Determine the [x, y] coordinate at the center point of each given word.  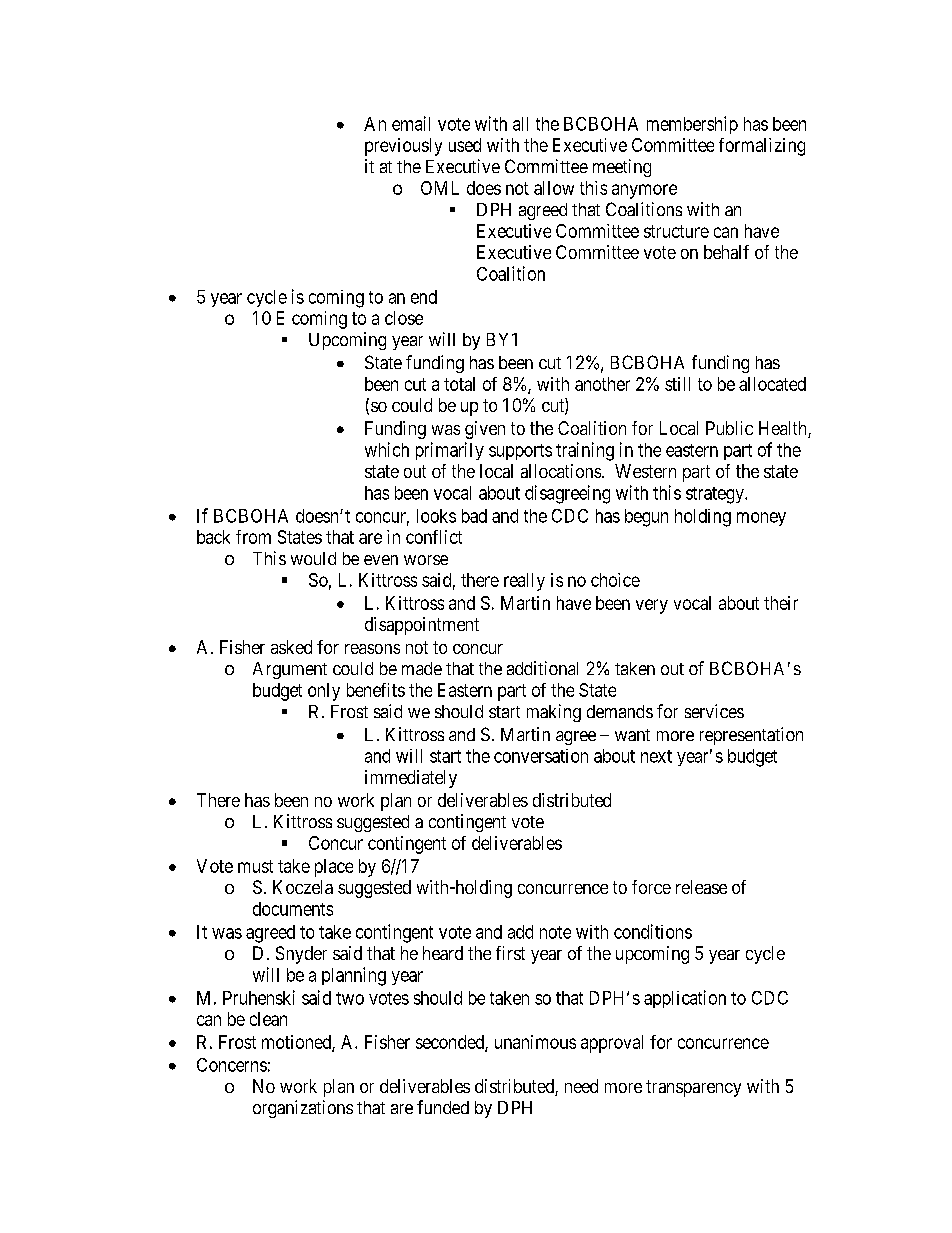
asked [291, 647]
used [465, 145]
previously [403, 147]
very [652, 606]
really [524, 582]
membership [692, 125]
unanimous [535, 1042]
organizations [303, 1109]
